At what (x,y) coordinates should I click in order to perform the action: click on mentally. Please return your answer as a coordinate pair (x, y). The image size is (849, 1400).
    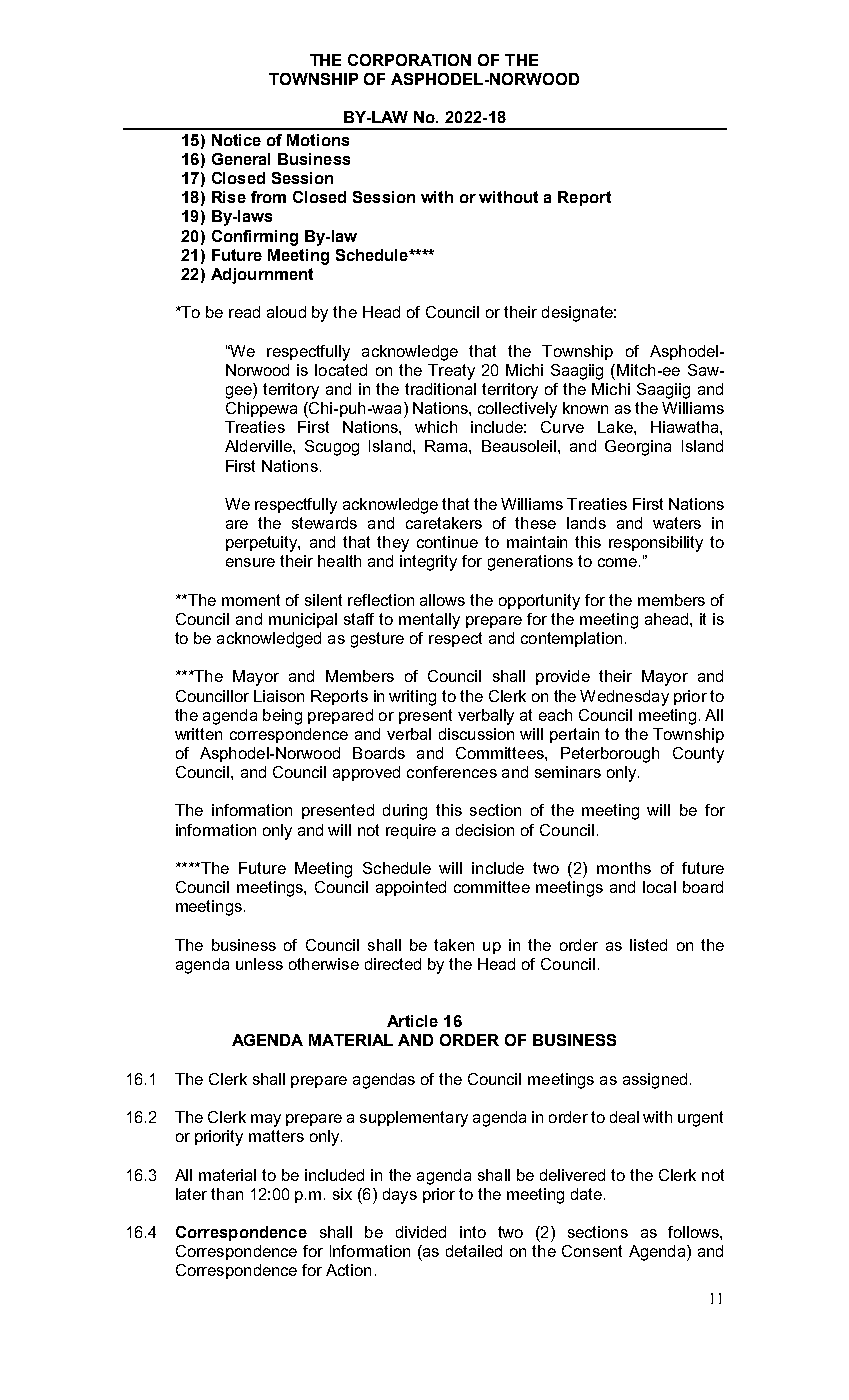
    Looking at the image, I should click on (429, 621).
